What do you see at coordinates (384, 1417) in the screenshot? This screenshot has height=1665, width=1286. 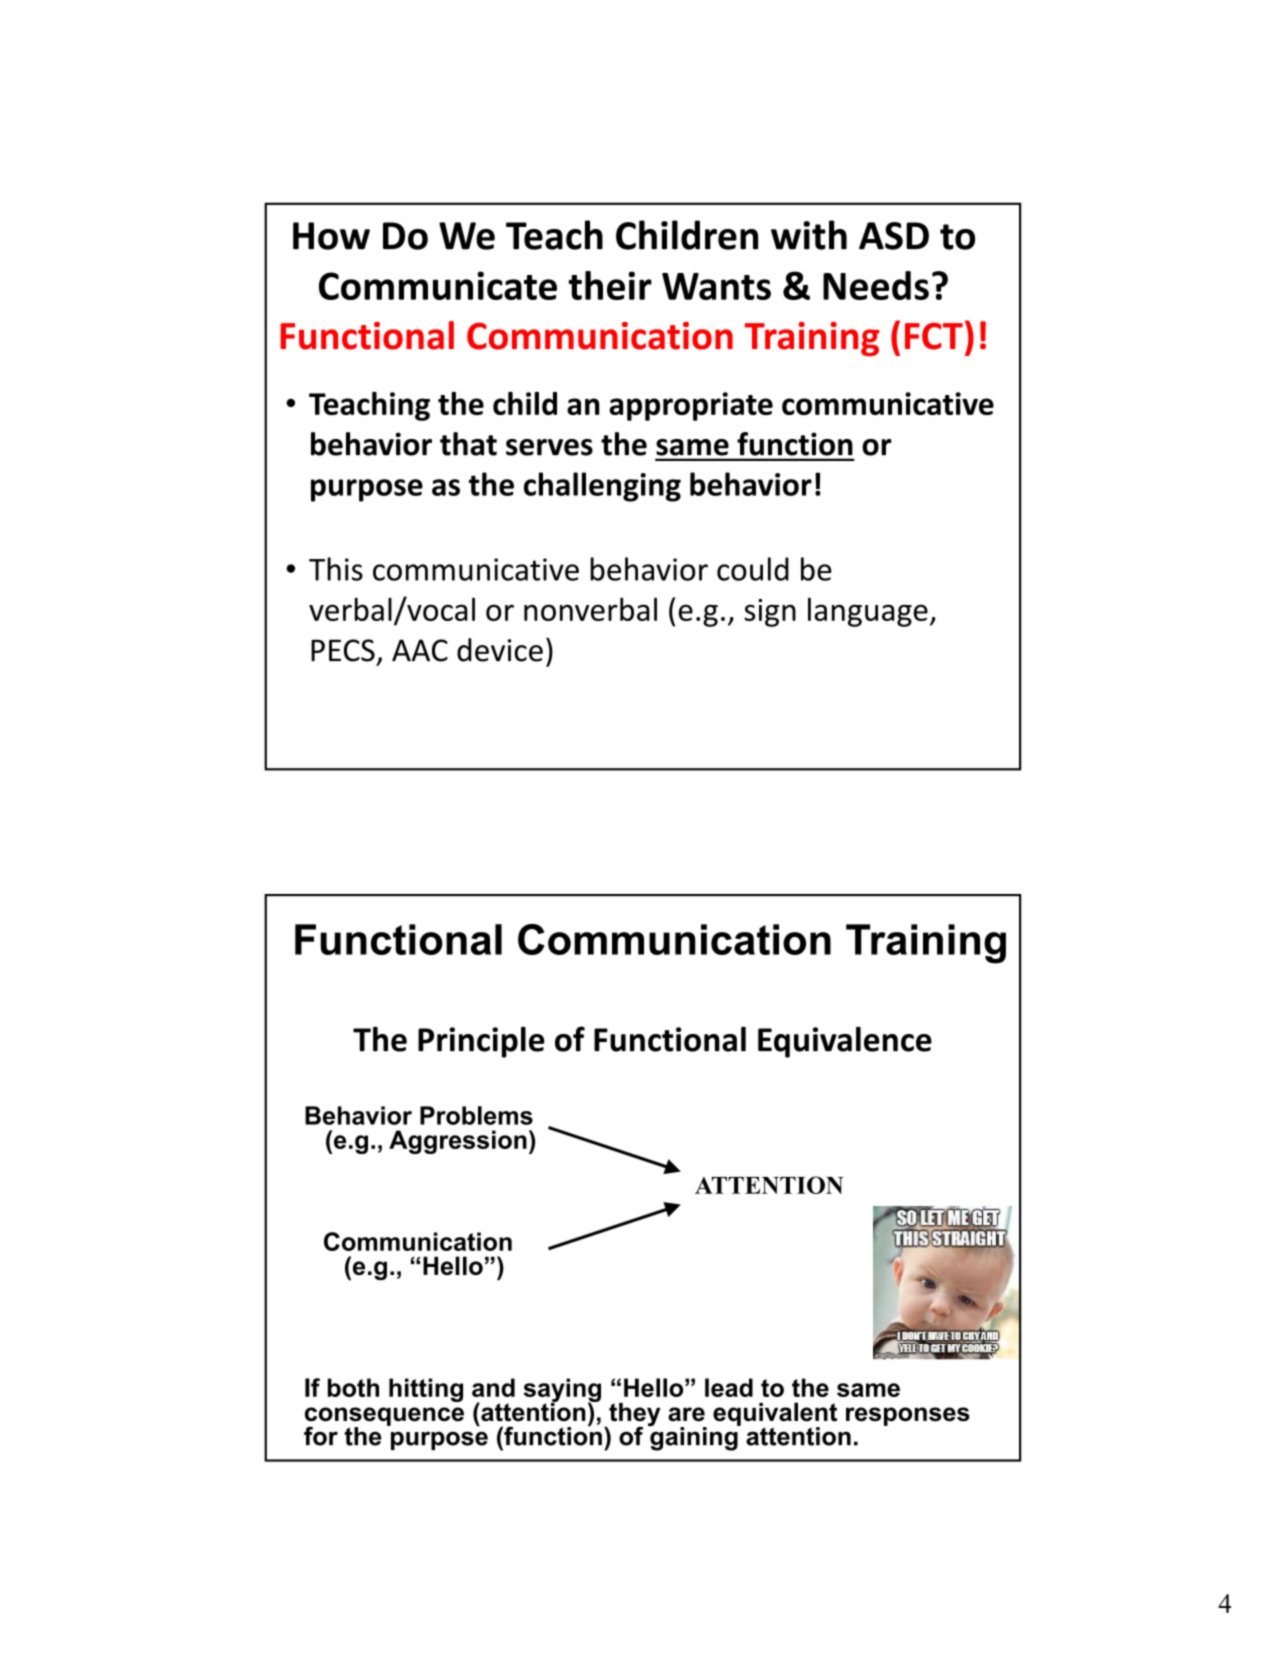 I see `consequence` at bounding box center [384, 1417].
